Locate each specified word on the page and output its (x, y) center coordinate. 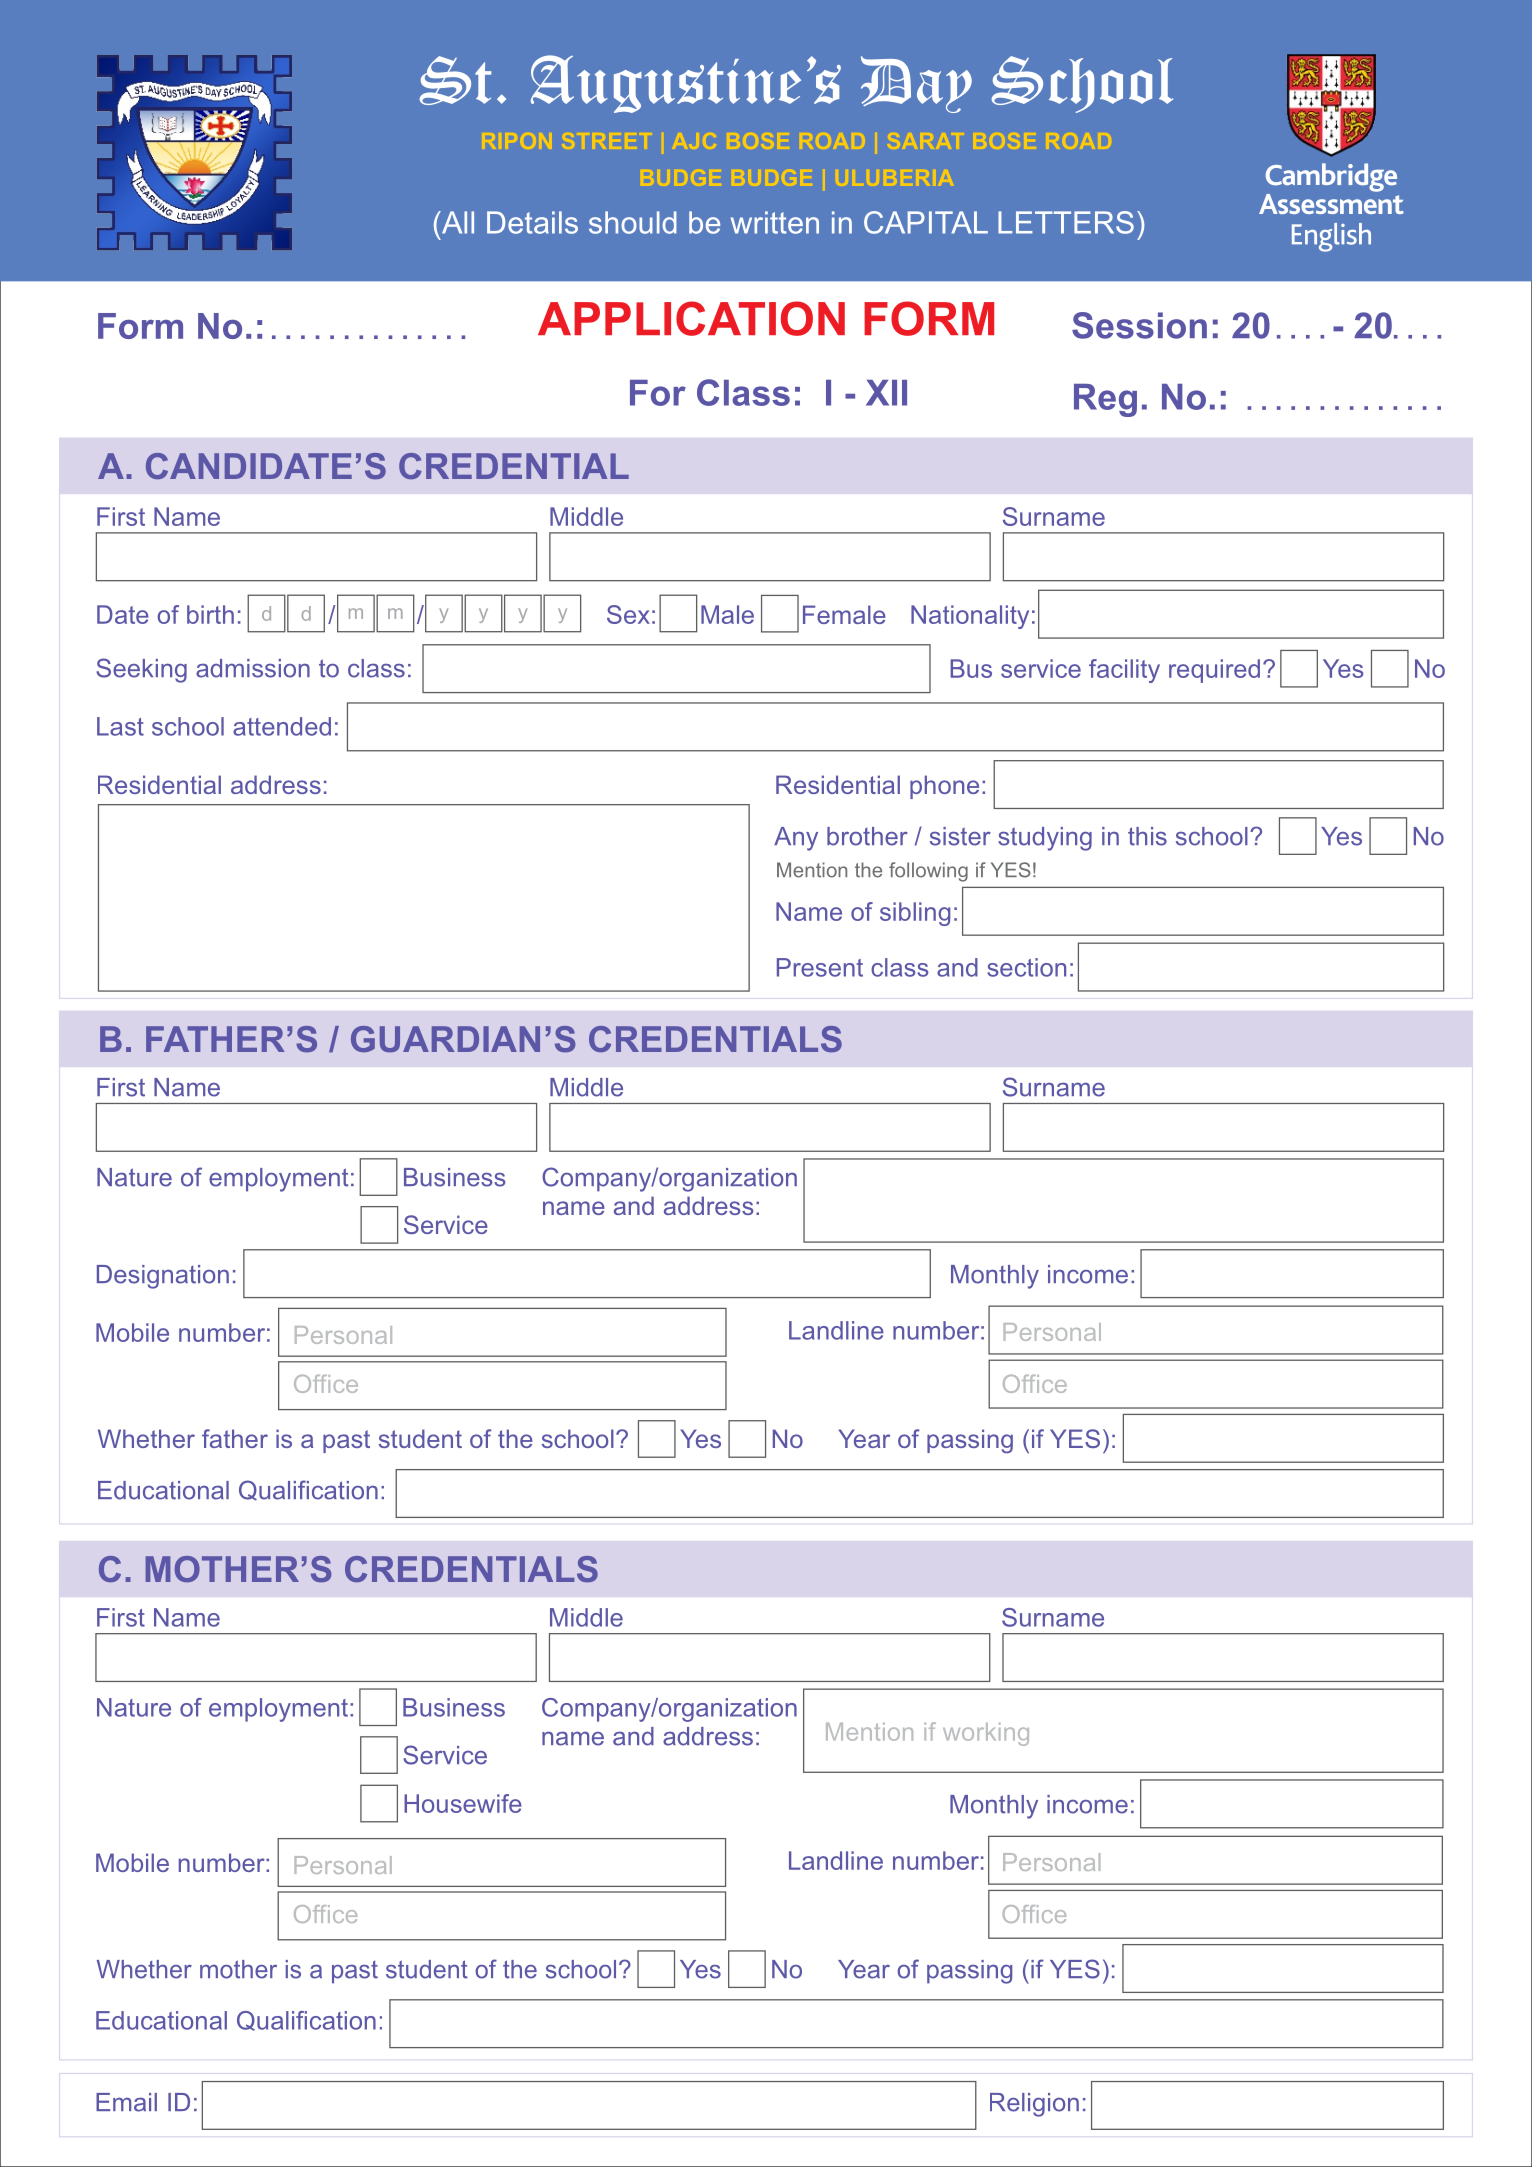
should (633, 222)
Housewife (463, 1803)
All (456, 222)
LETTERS (1066, 222)
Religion (1034, 2105)
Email (126, 2102)
